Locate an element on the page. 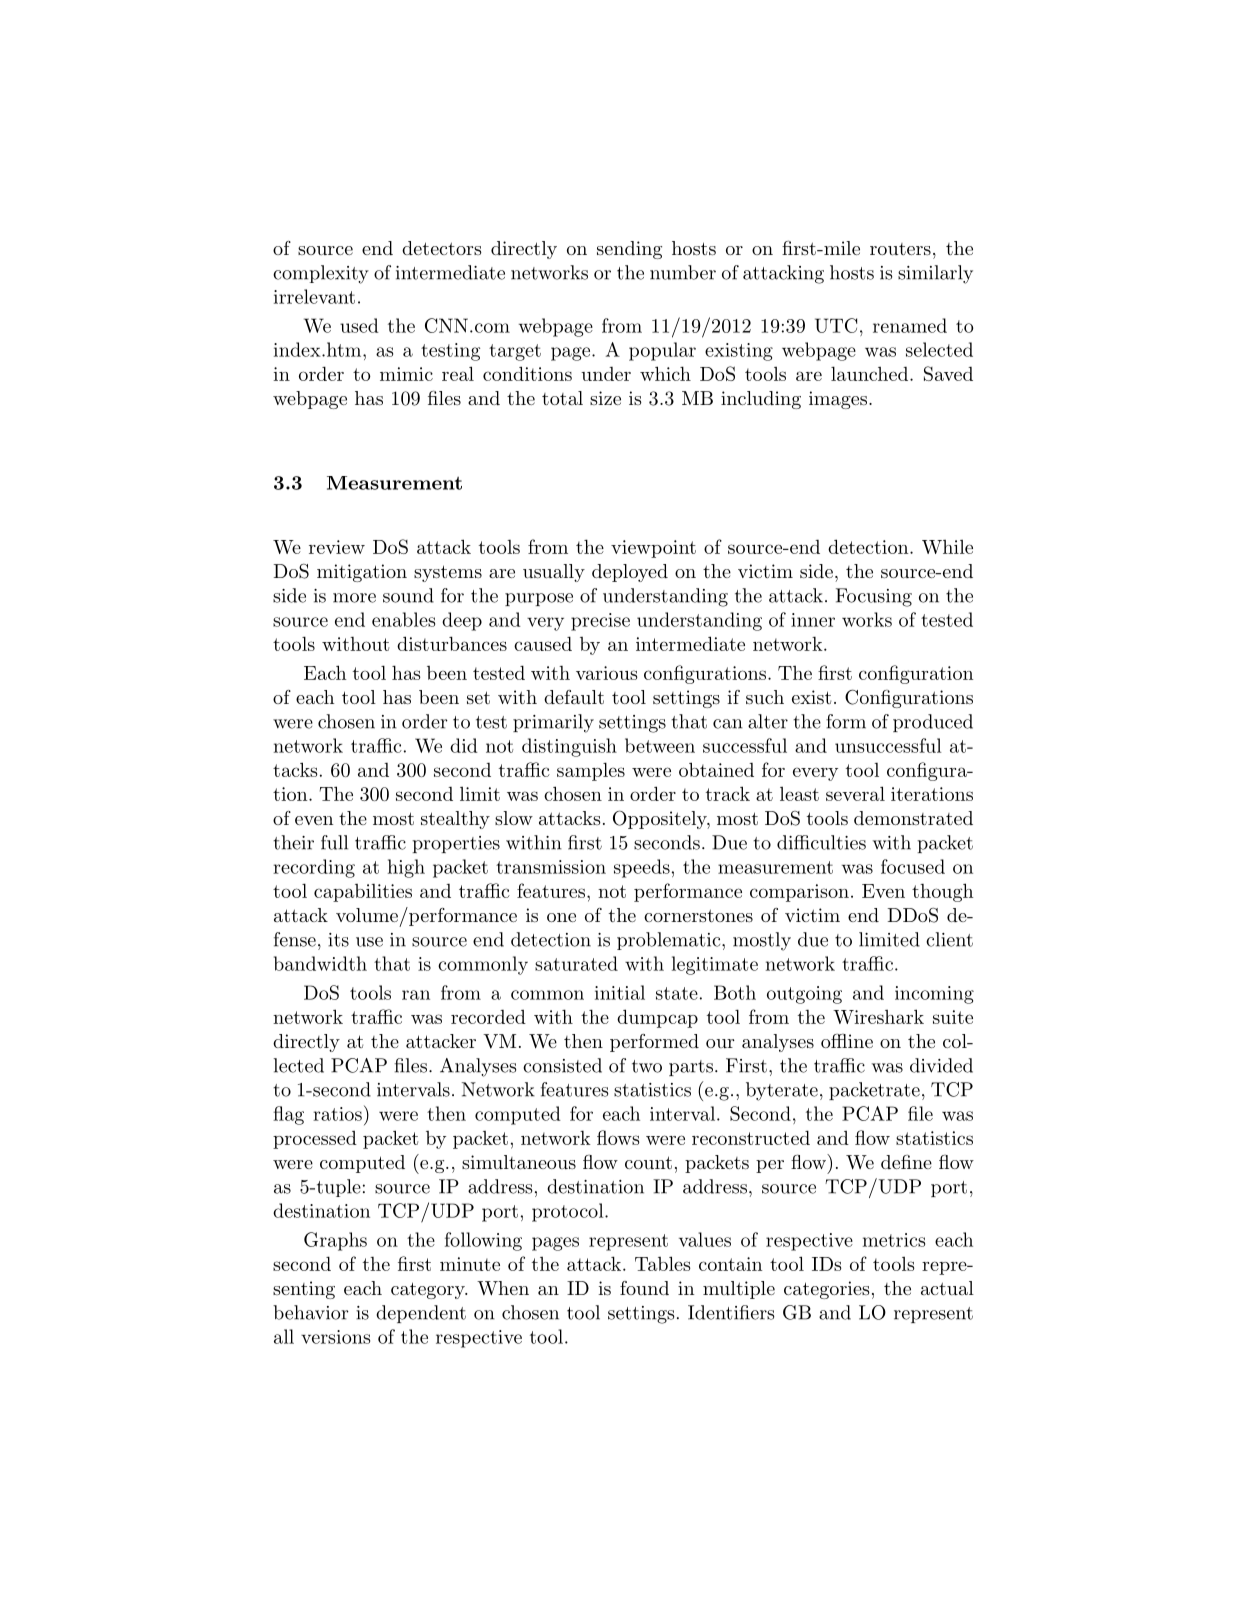  samples is located at coordinates (591, 771).
